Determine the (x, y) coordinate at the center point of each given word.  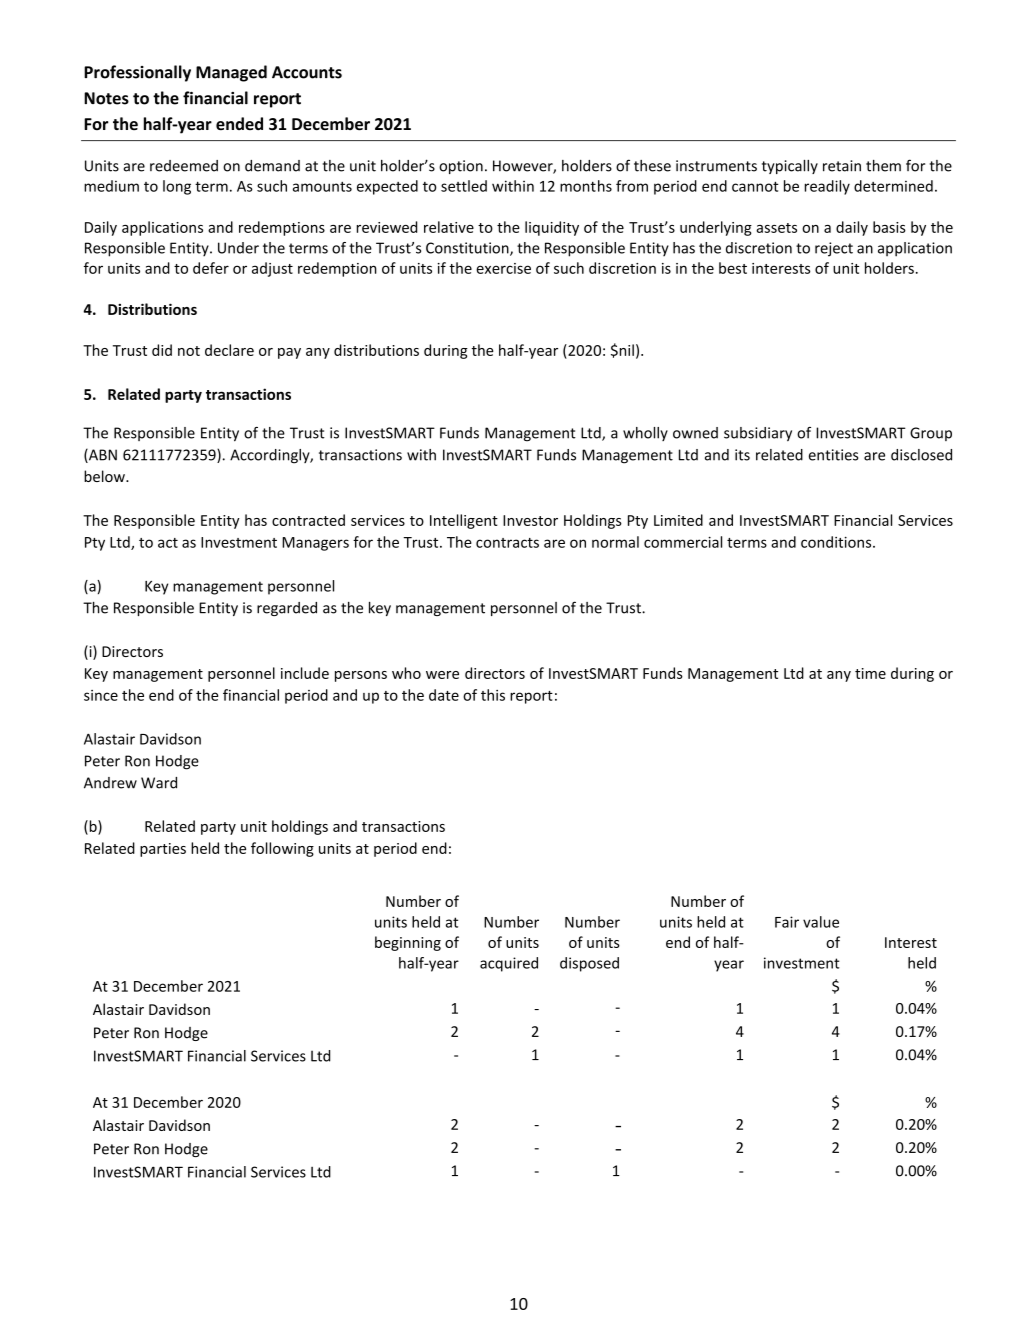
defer (211, 268)
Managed (231, 73)
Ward (159, 783)
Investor (530, 520)
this (493, 695)
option (461, 167)
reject (834, 249)
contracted (308, 520)
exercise (503, 268)
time (870, 673)
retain (842, 166)
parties (163, 850)
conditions (837, 542)
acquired (509, 964)
